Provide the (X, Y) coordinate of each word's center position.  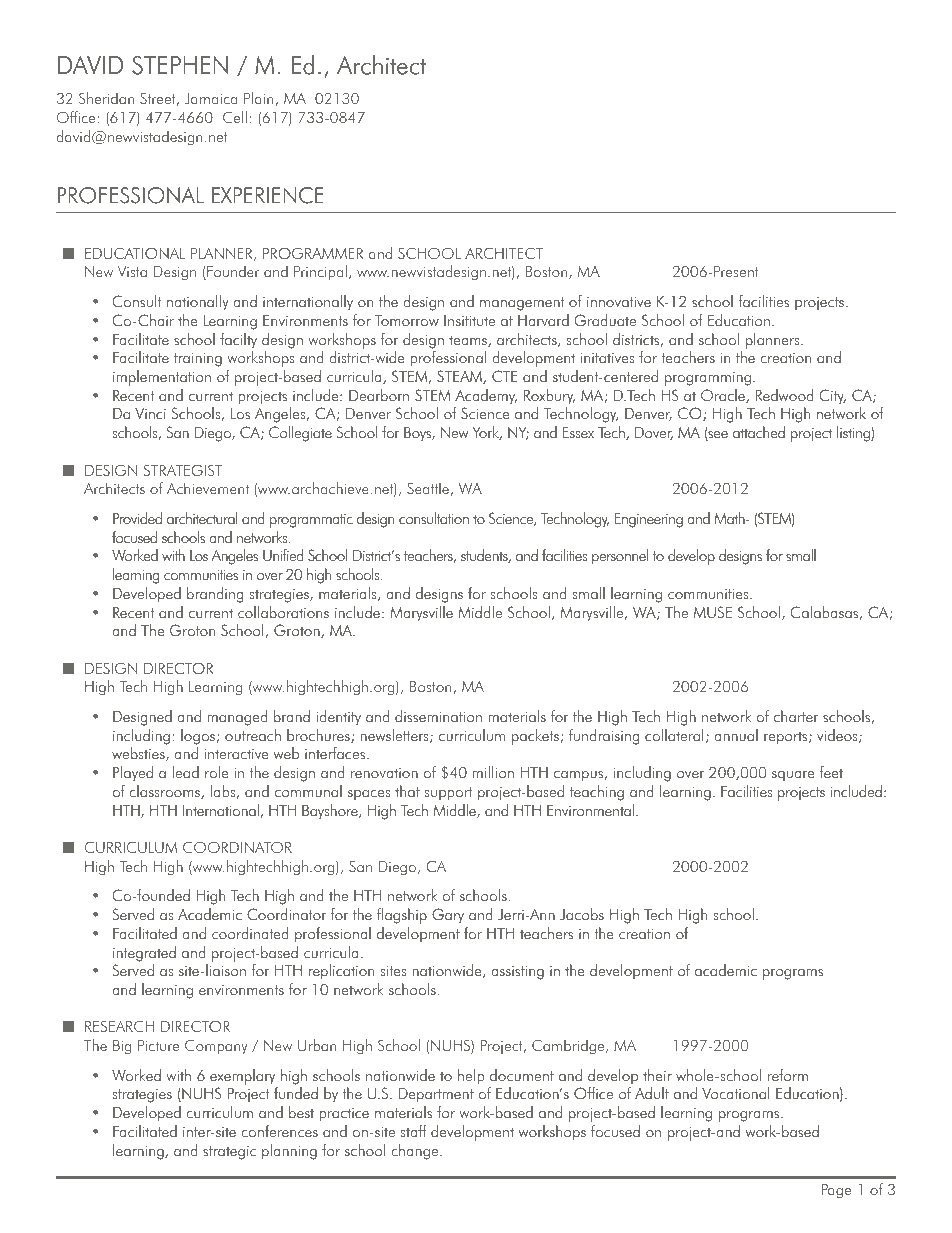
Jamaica (211, 99)
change (416, 1152)
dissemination (438, 716)
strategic (229, 1153)
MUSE (713, 612)
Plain (260, 99)
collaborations (283, 612)
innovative (619, 302)
